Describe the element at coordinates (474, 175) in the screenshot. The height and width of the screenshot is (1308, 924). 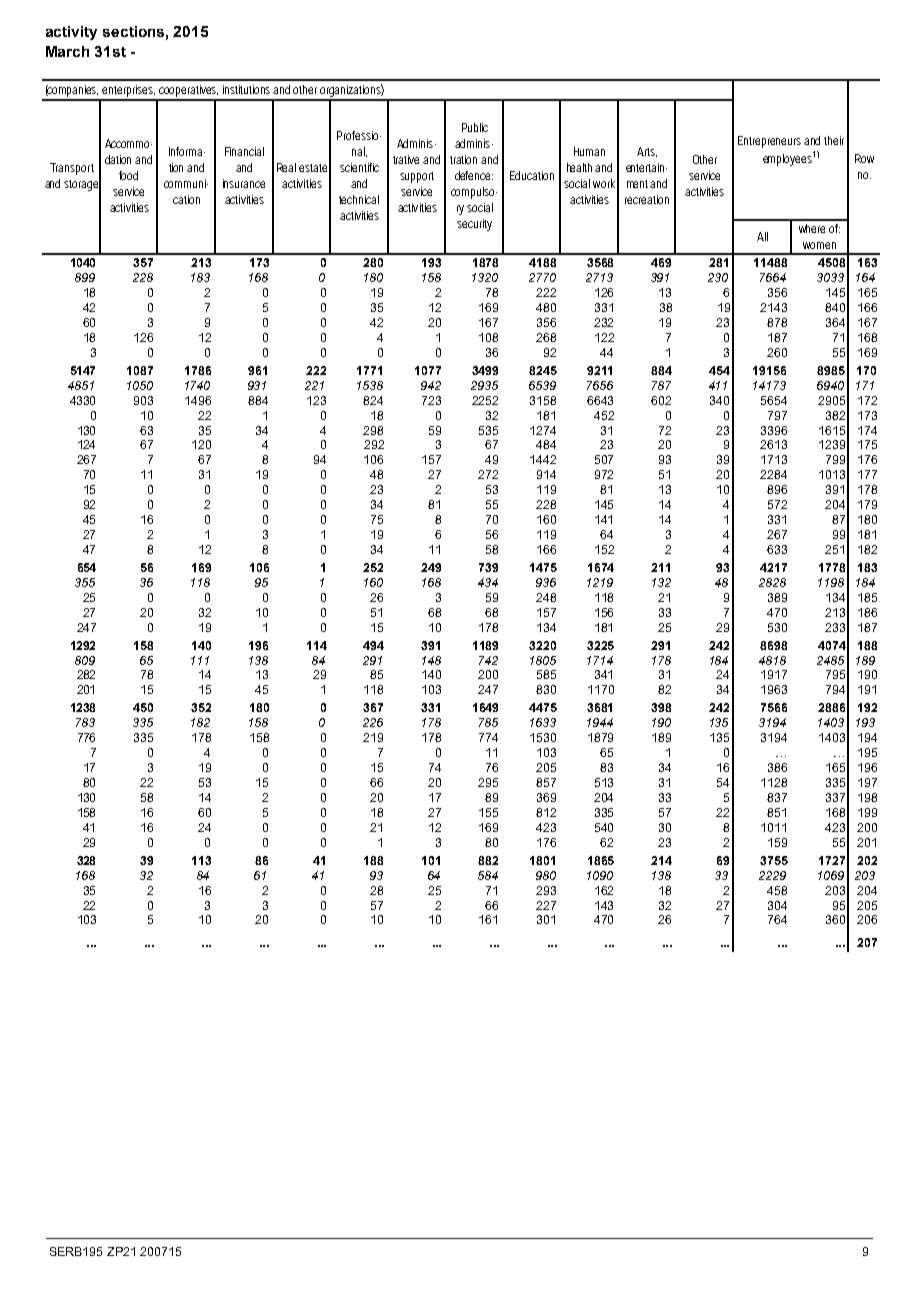
I see `defence` at that location.
